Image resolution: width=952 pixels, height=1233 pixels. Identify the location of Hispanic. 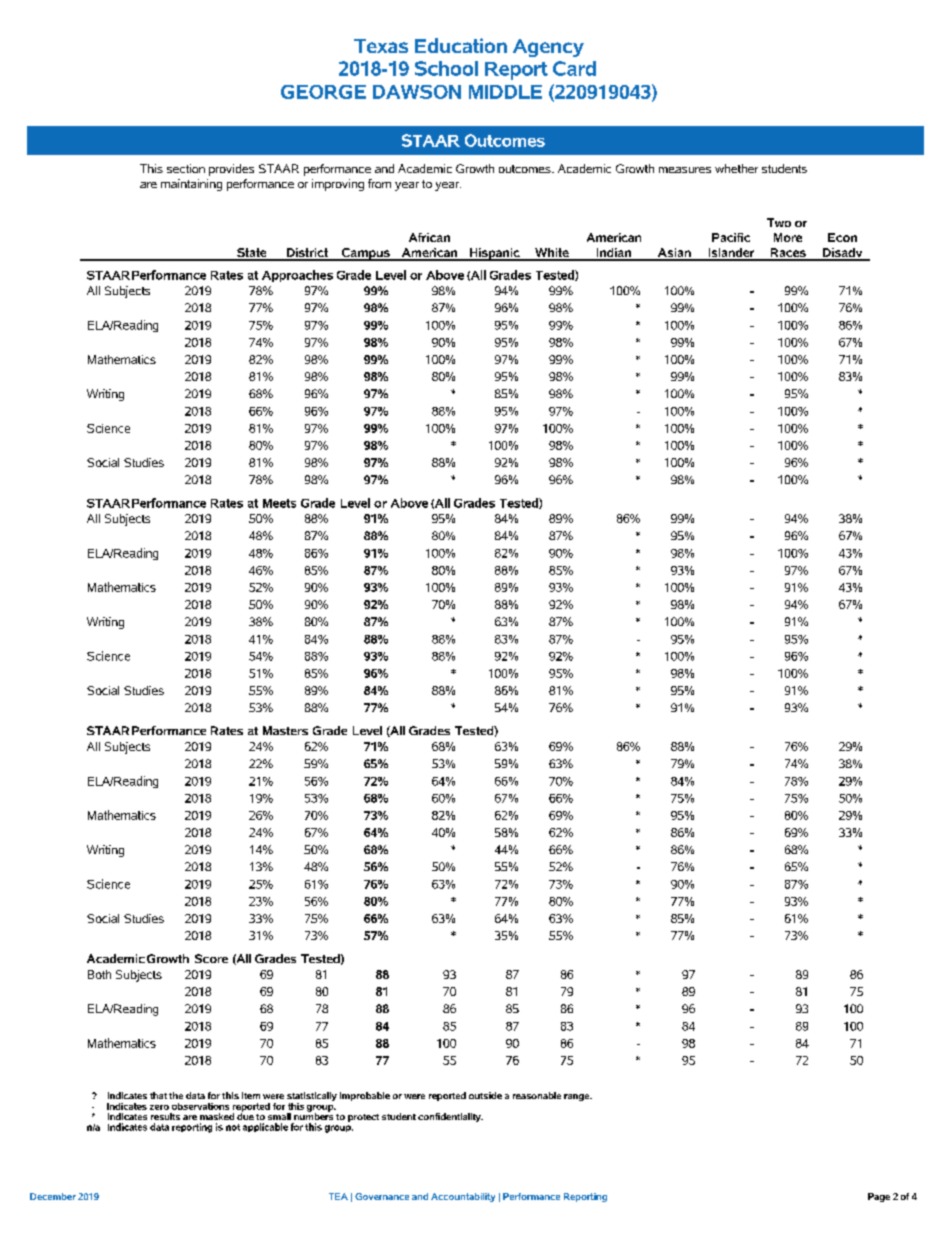
(494, 254).
